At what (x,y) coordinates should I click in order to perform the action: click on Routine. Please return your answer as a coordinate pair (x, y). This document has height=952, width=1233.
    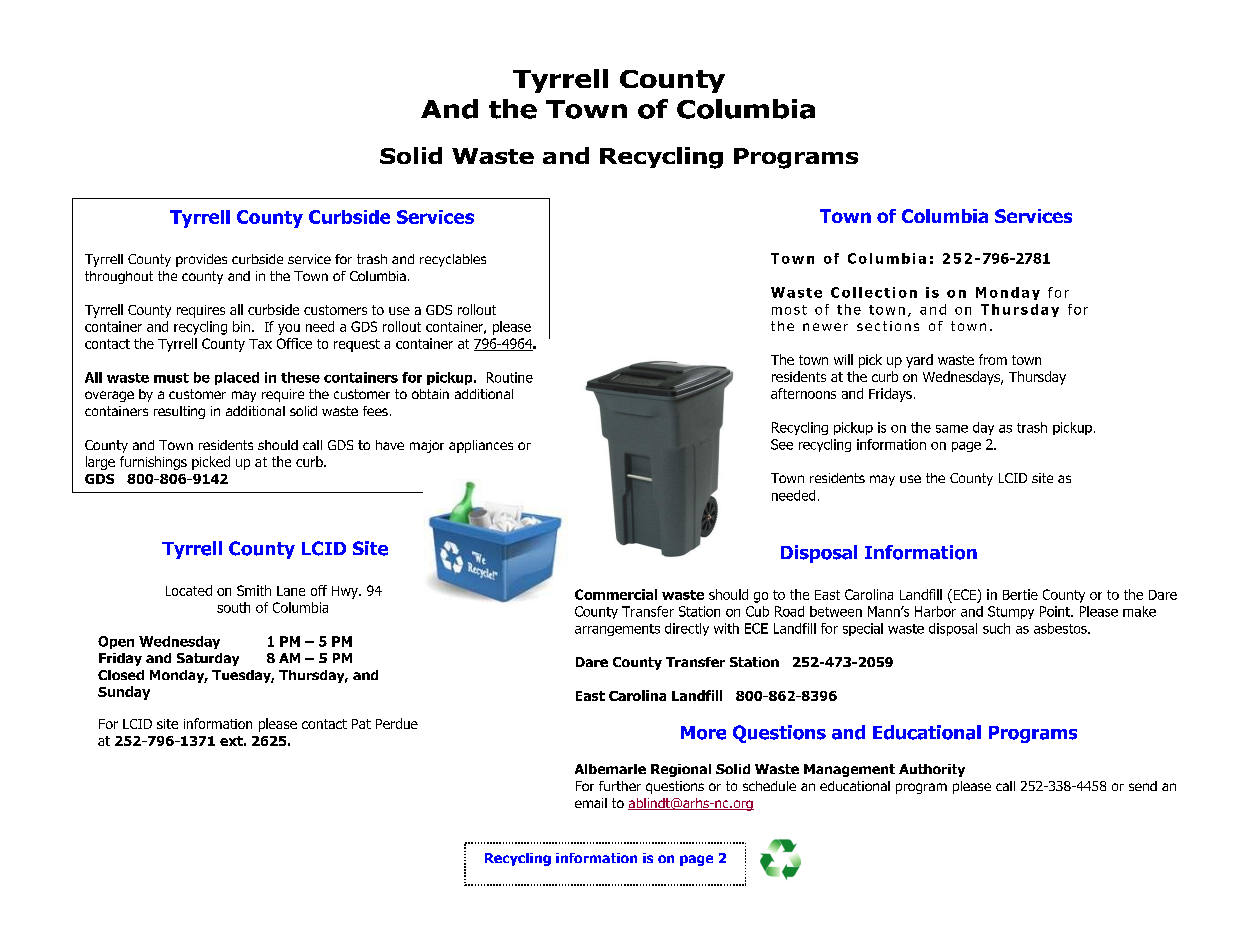
    Looking at the image, I should click on (510, 377).
